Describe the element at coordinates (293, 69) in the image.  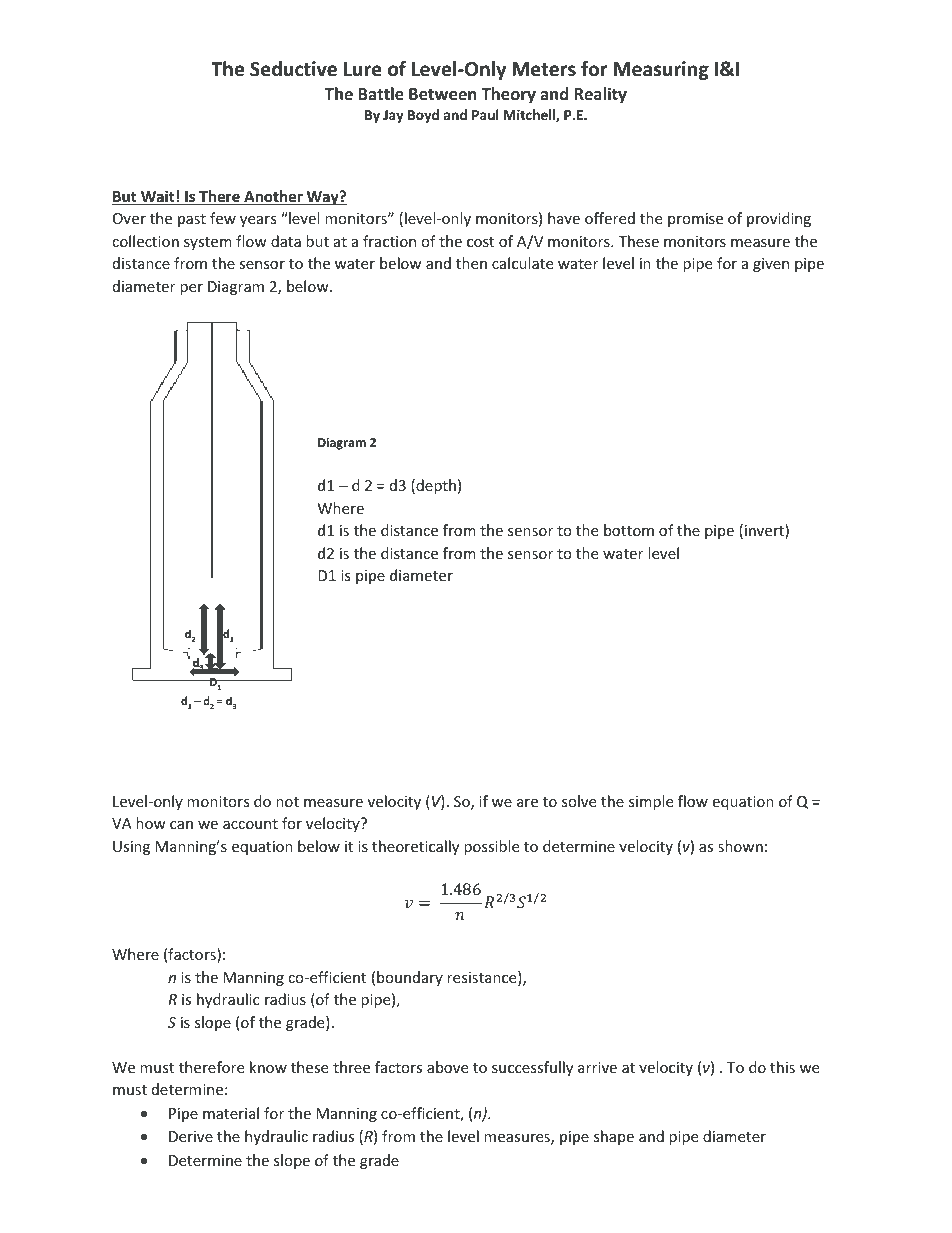
I see `Seductive` at that location.
